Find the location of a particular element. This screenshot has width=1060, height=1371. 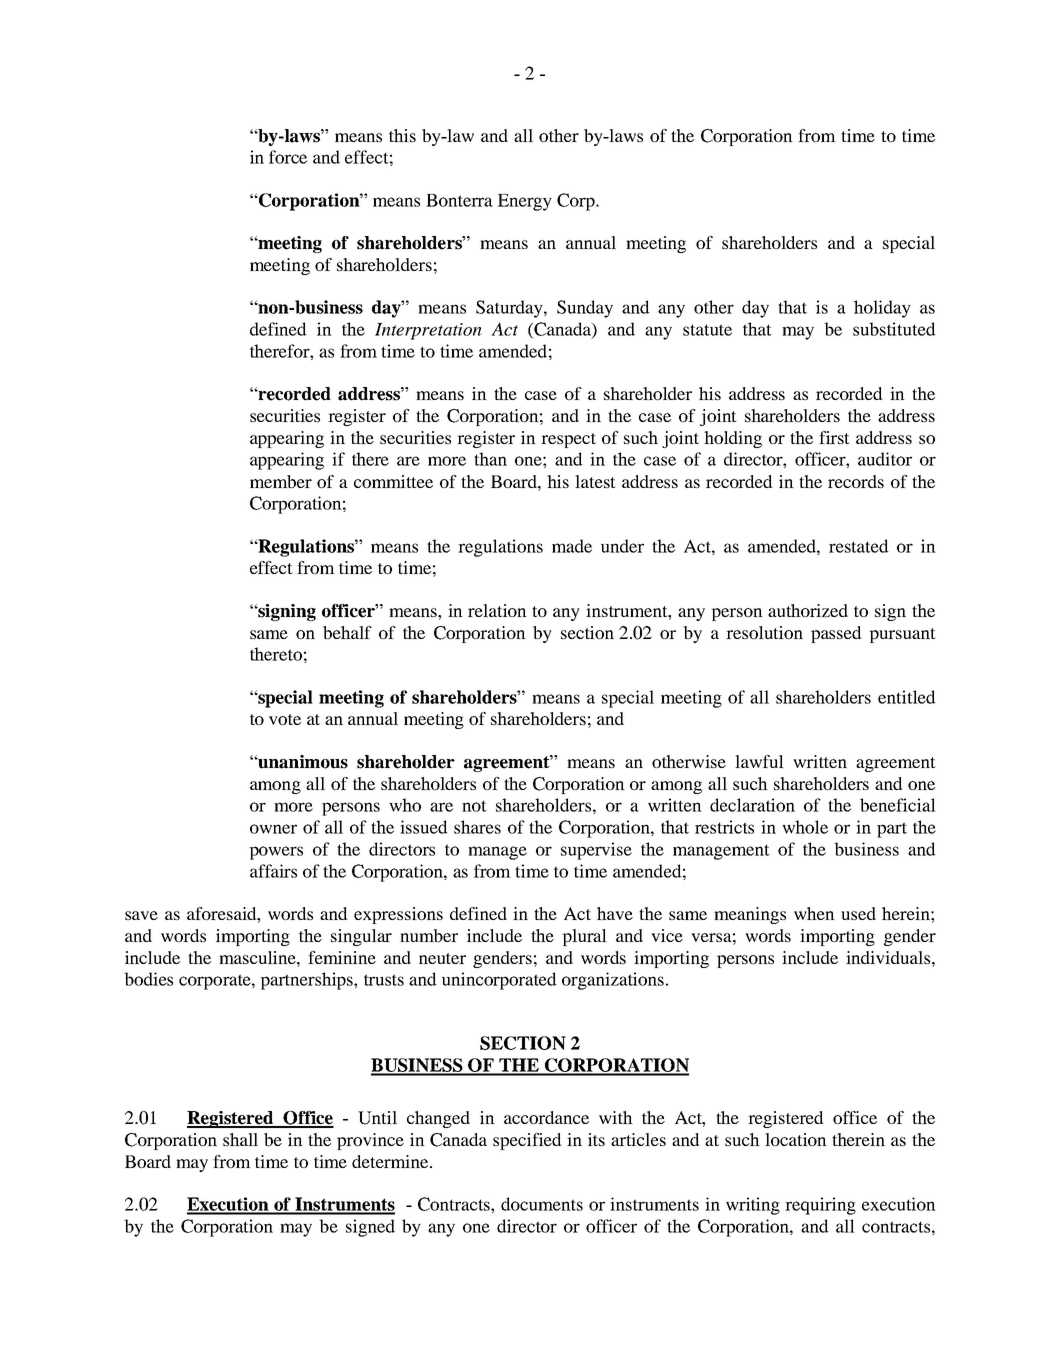

shall is located at coordinates (240, 1139).
